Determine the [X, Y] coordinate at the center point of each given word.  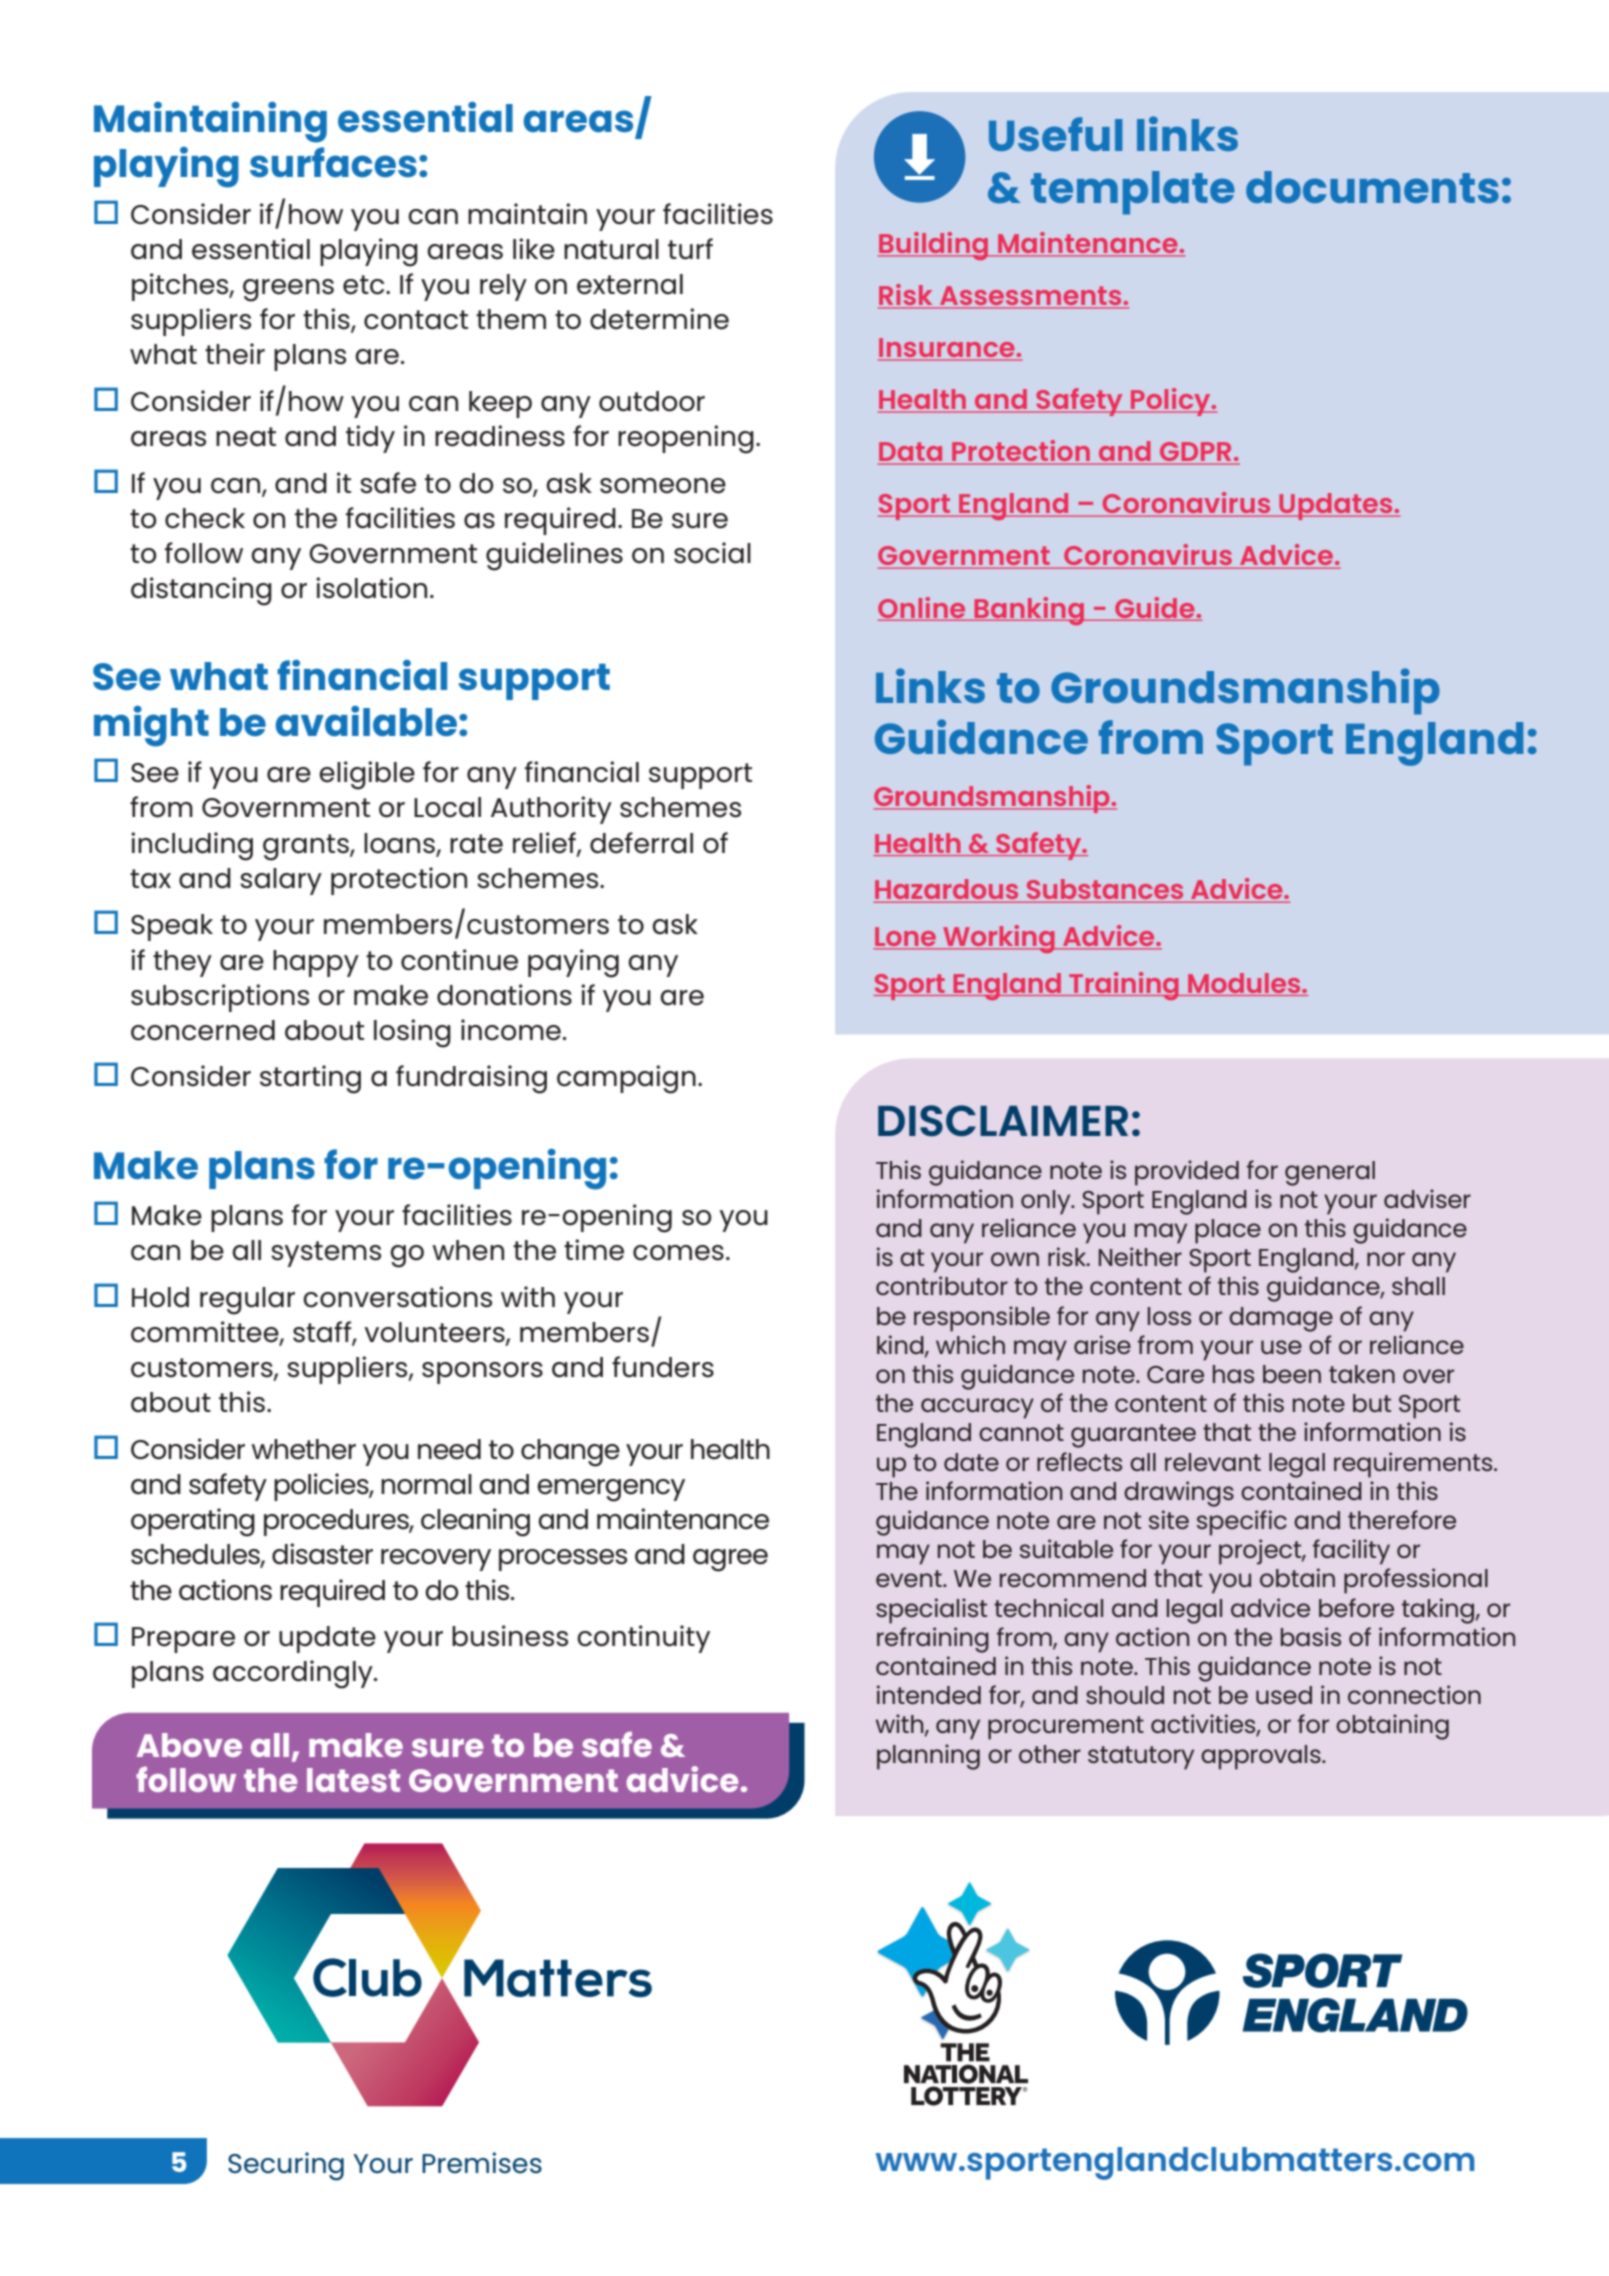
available [366, 721]
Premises [482, 2163]
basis [1311, 1636]
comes [678, 1253]
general [1330, 1173]
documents [1372, 187]
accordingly [294, 1674]
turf [690, 248]
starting [310, 1079]
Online [921, 607]
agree [730, 1560]
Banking [1029, 611]
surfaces [333, 162]
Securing [286, 2166]
